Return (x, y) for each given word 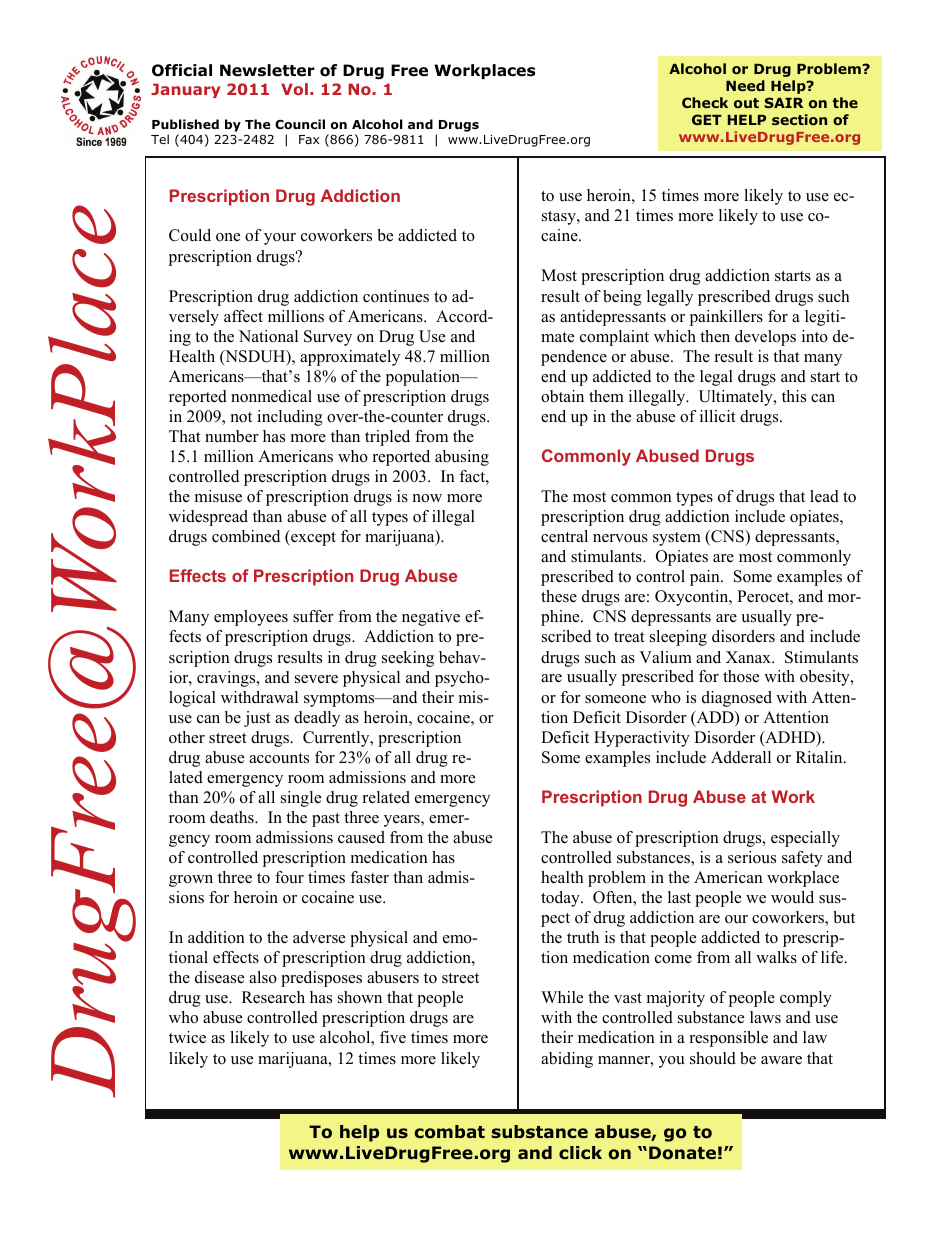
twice (187, 1037)
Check (705, 102)
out (746, 103)
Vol (294, 89)
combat (449, 1132)
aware (781, 1060)
